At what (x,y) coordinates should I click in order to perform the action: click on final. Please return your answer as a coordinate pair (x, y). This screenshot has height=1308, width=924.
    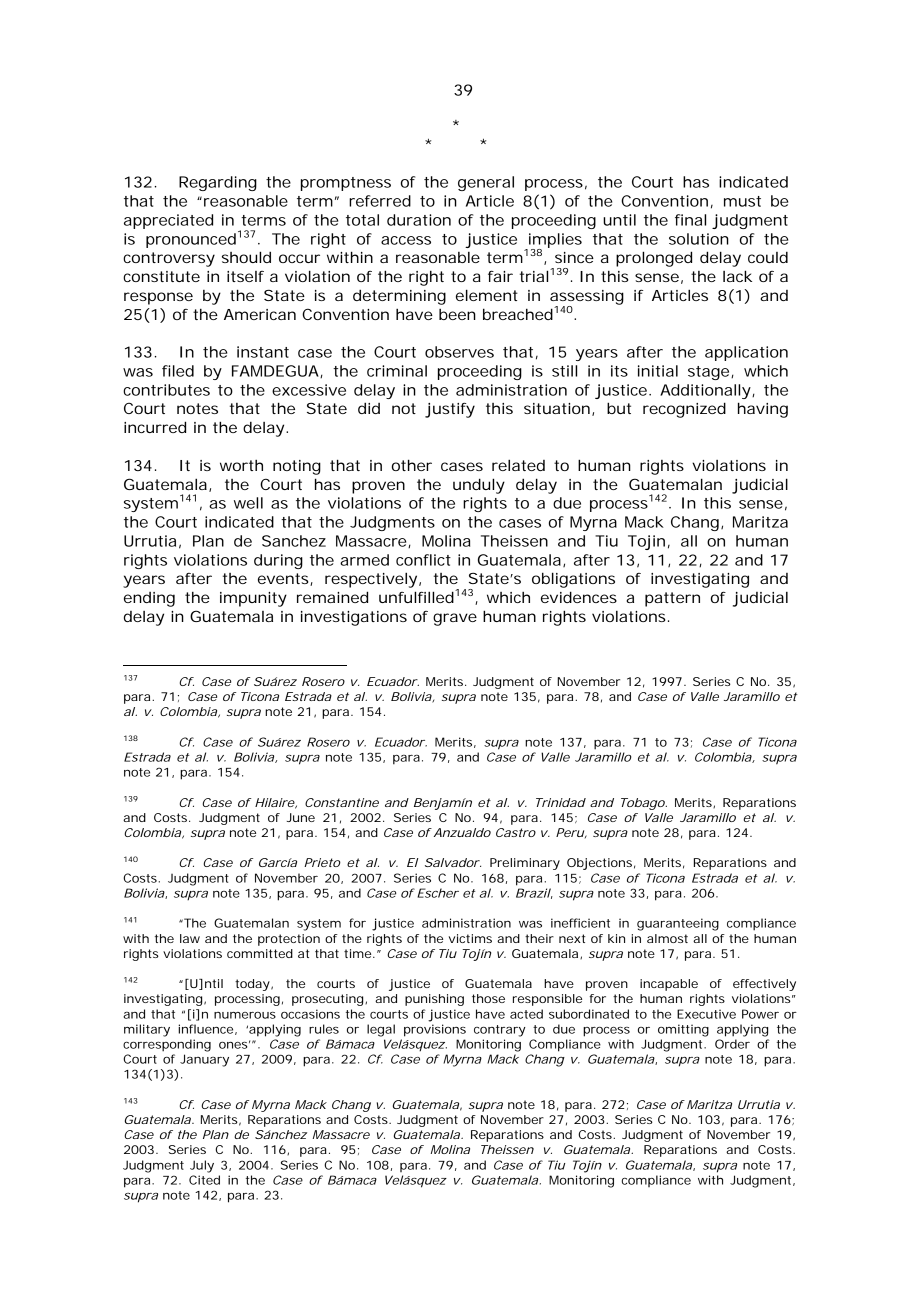
    Looking at the image, I should click on (690, 220).
